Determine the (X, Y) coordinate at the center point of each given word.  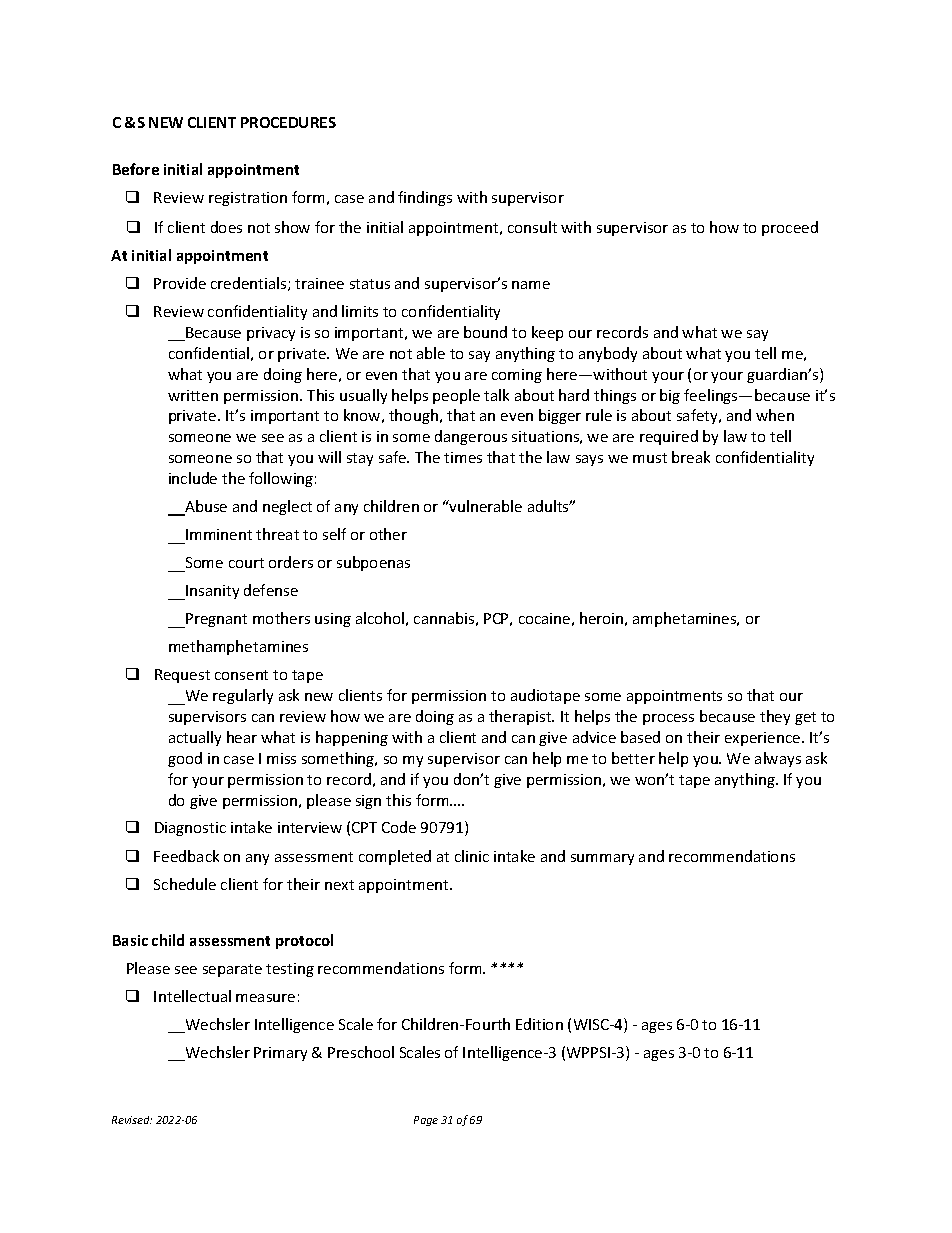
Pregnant (215, 620)
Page (426, 1121)
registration (248, 199)
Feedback (186, 856)
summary (602, 859)
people (456, 396)
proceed (790, 228)
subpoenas (373, 563)
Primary (280, 1054)
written (193, 395)
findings (425, 198)
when (775, 415)
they (775, 717)
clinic (472, 856)
